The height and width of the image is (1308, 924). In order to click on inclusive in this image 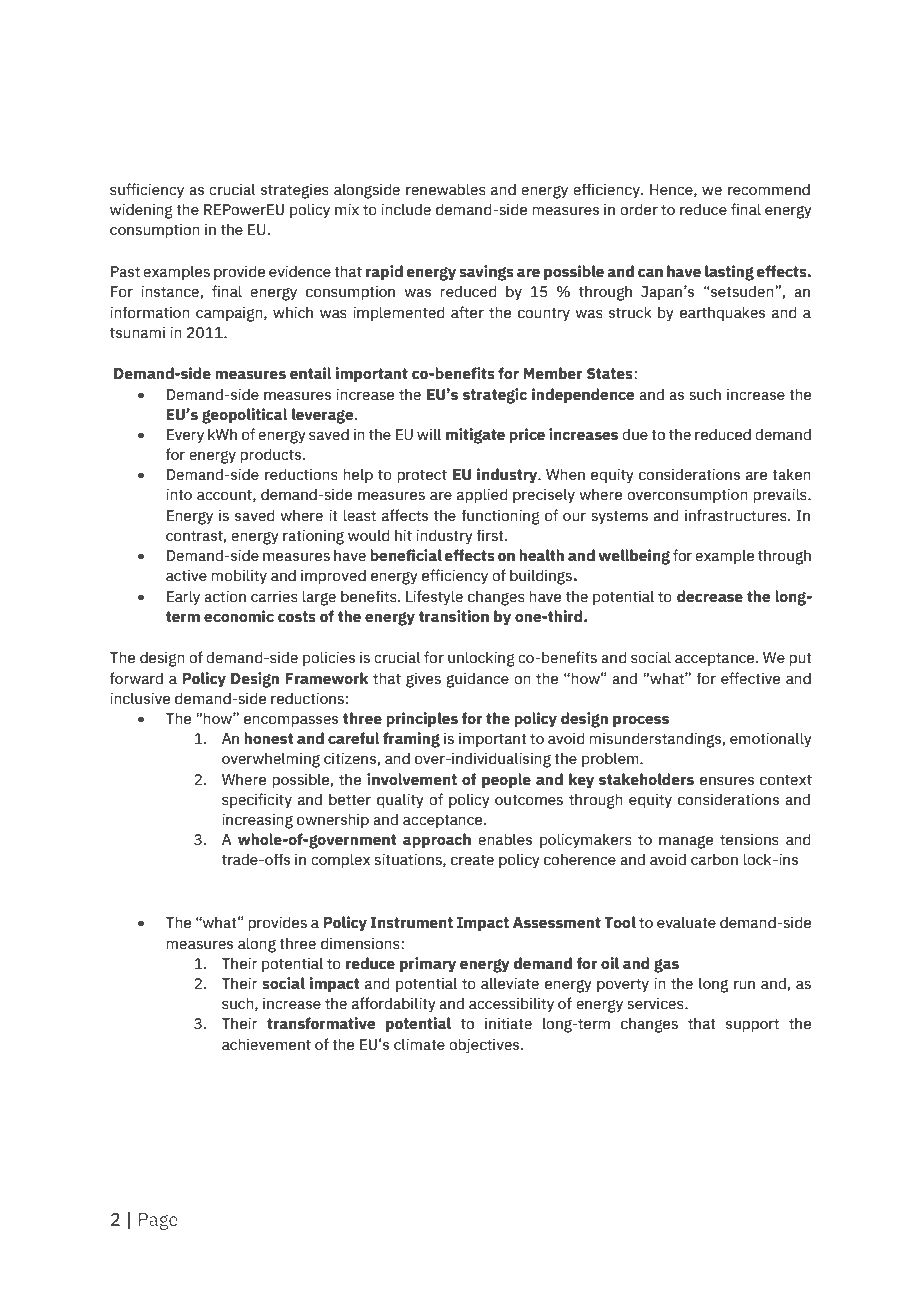, I will do `click(140, 698)`.
